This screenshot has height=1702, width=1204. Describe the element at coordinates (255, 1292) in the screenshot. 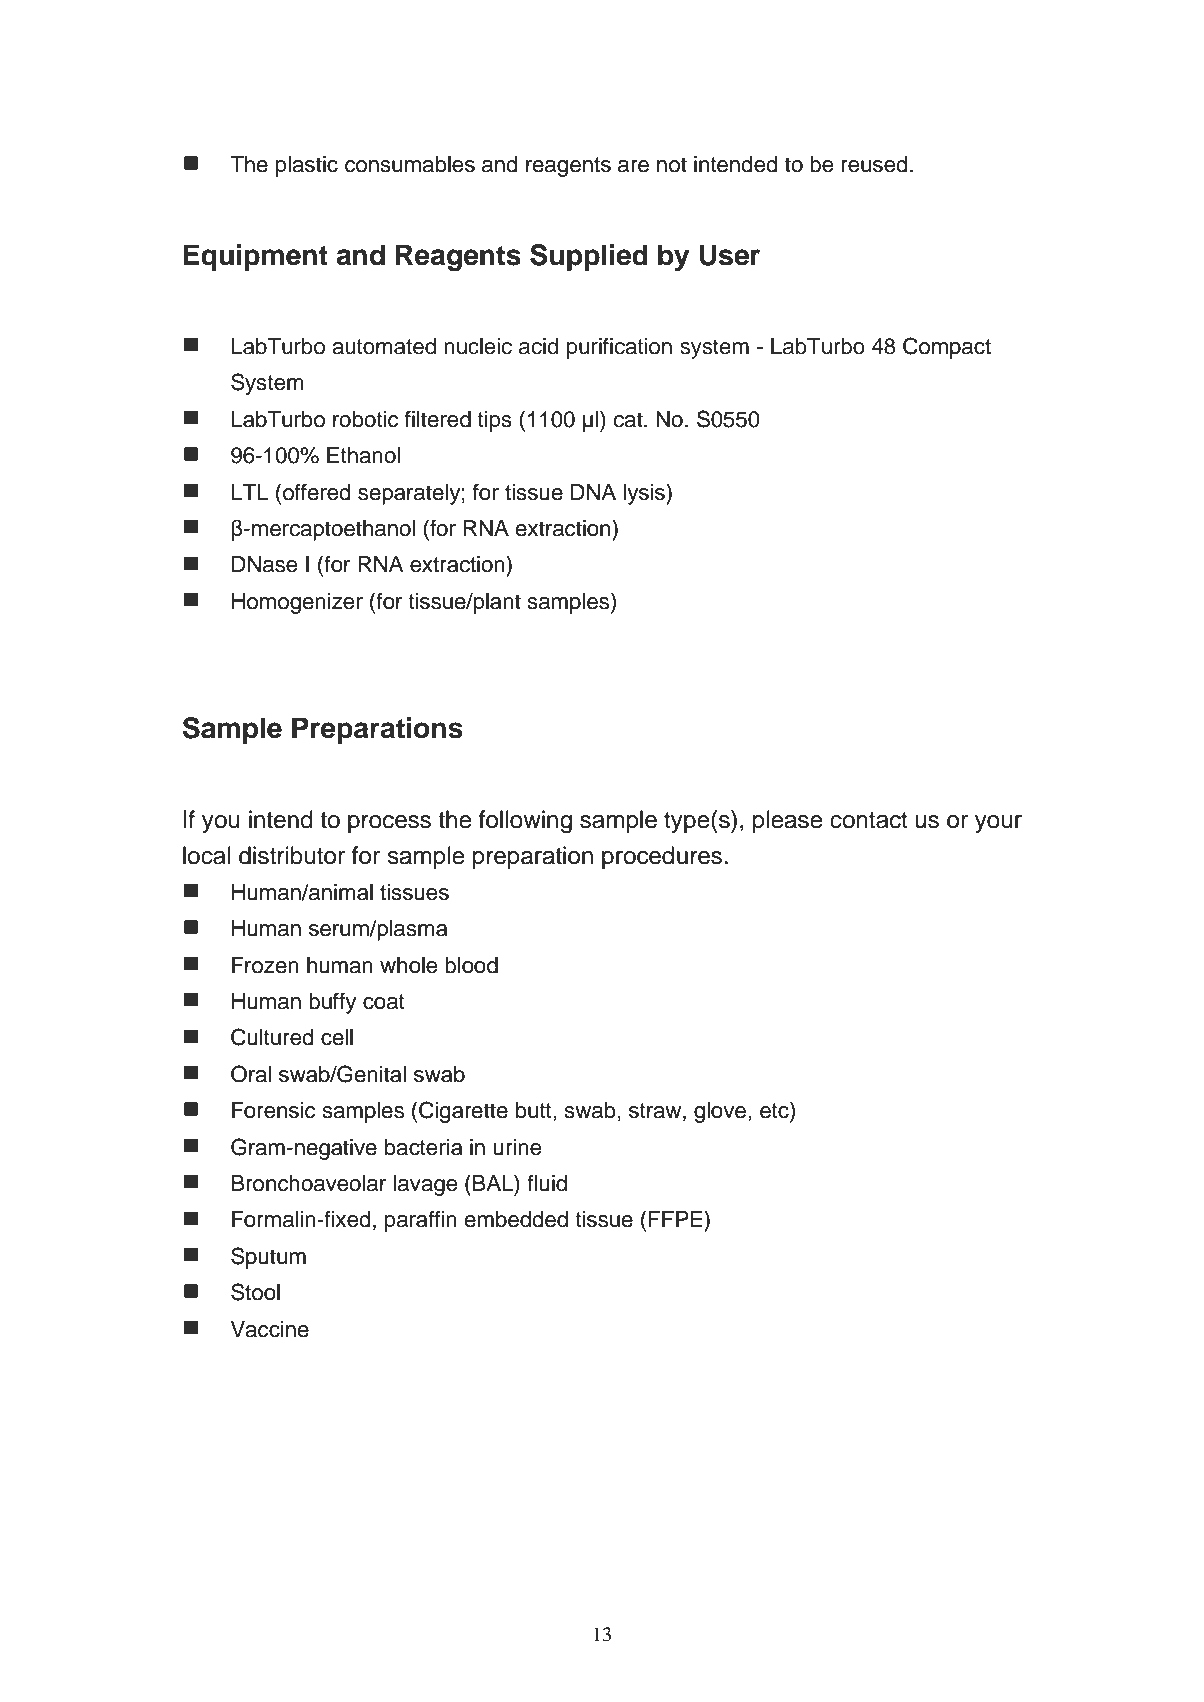

I see `Stool` at that location.
